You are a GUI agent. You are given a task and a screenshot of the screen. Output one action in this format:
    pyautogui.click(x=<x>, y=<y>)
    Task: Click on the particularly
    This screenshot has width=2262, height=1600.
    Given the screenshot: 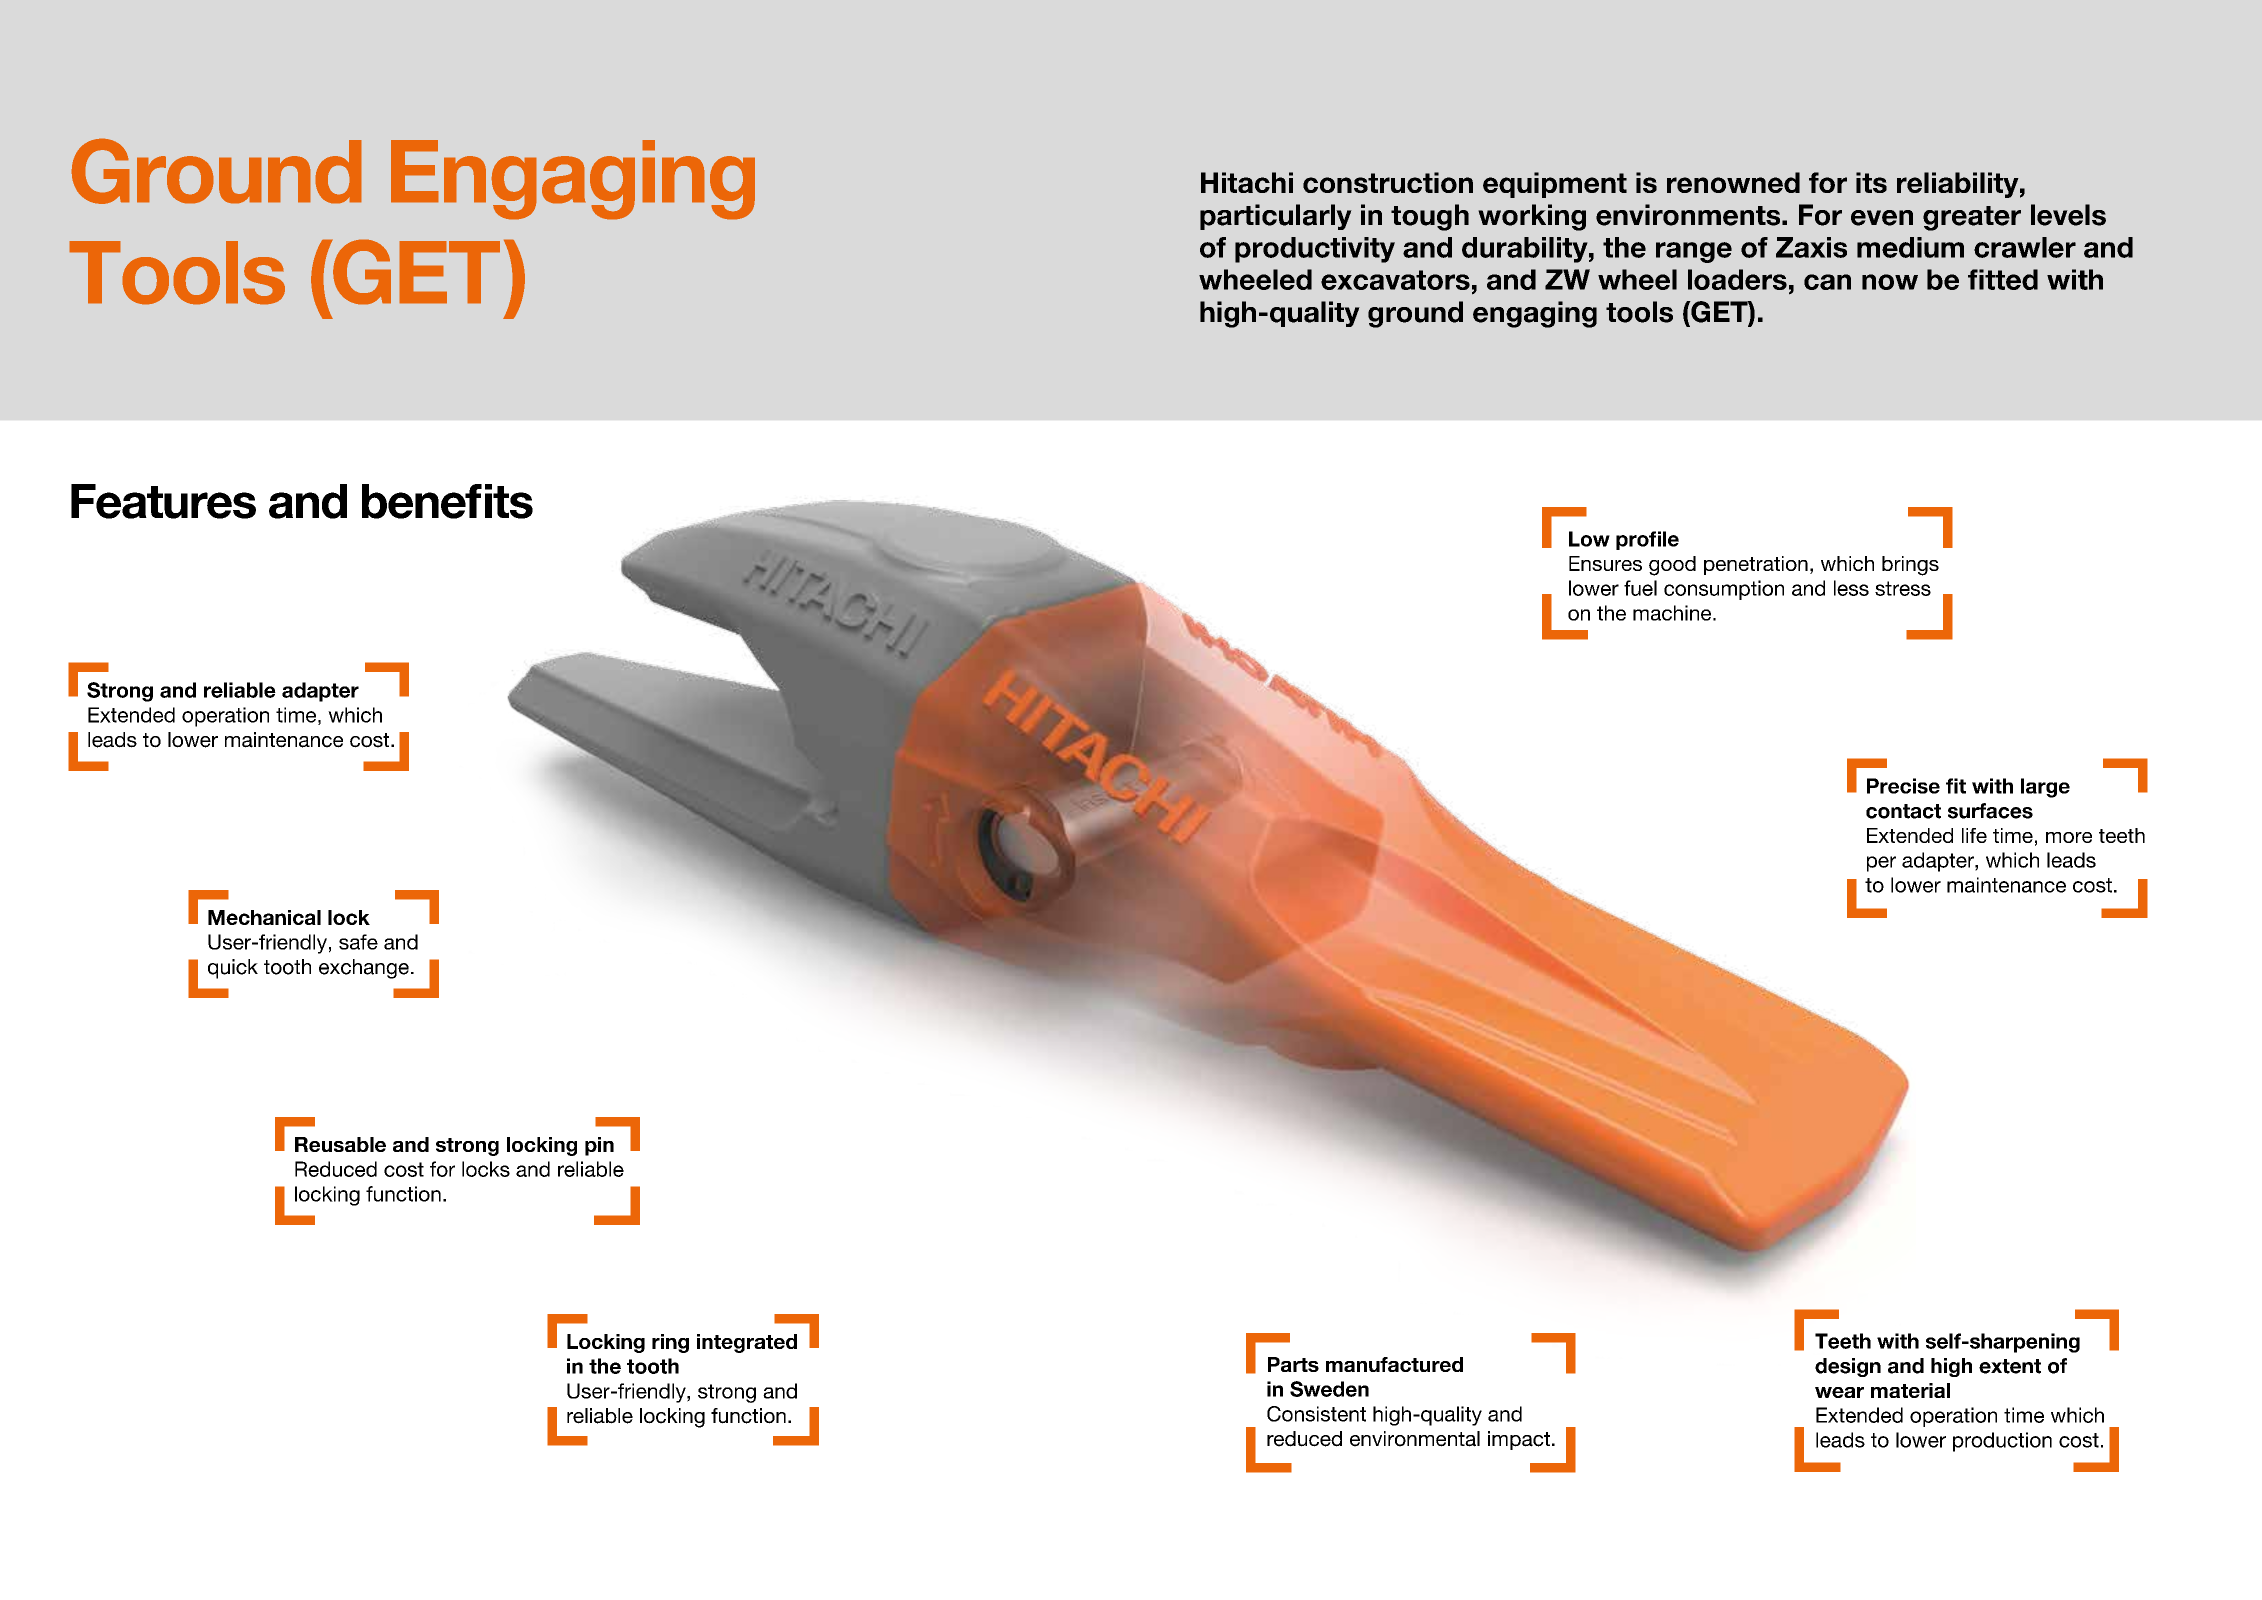 What is the action you would take?
    pyautogui.click(x=1276, y=217)
